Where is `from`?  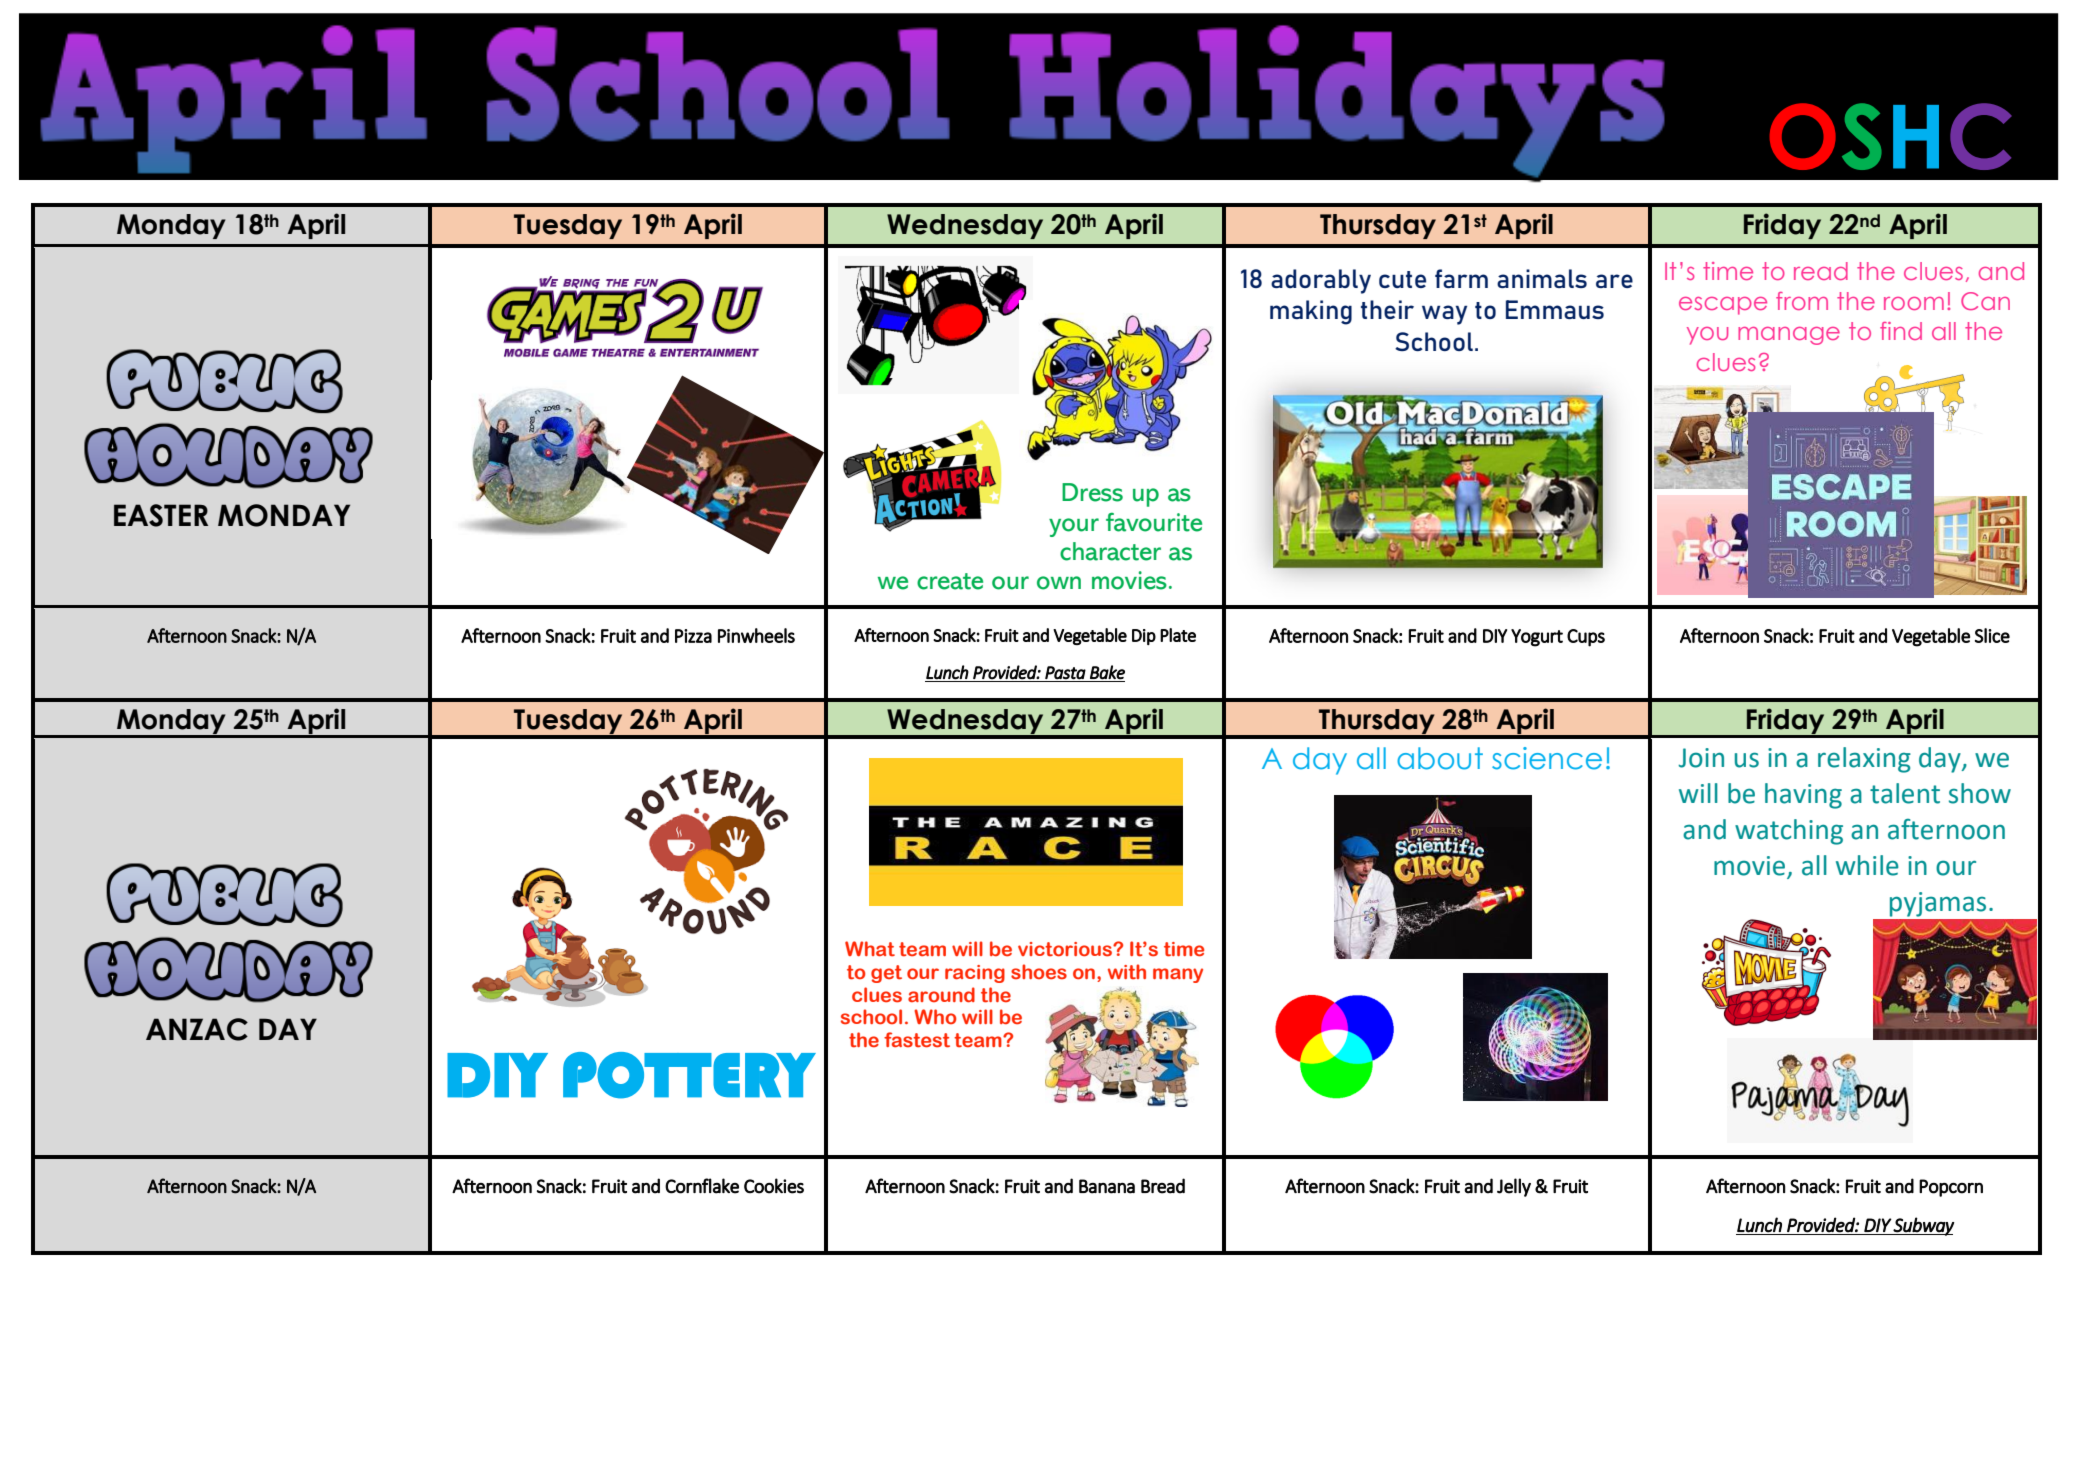 from is located at coordinates (1802, 301).
